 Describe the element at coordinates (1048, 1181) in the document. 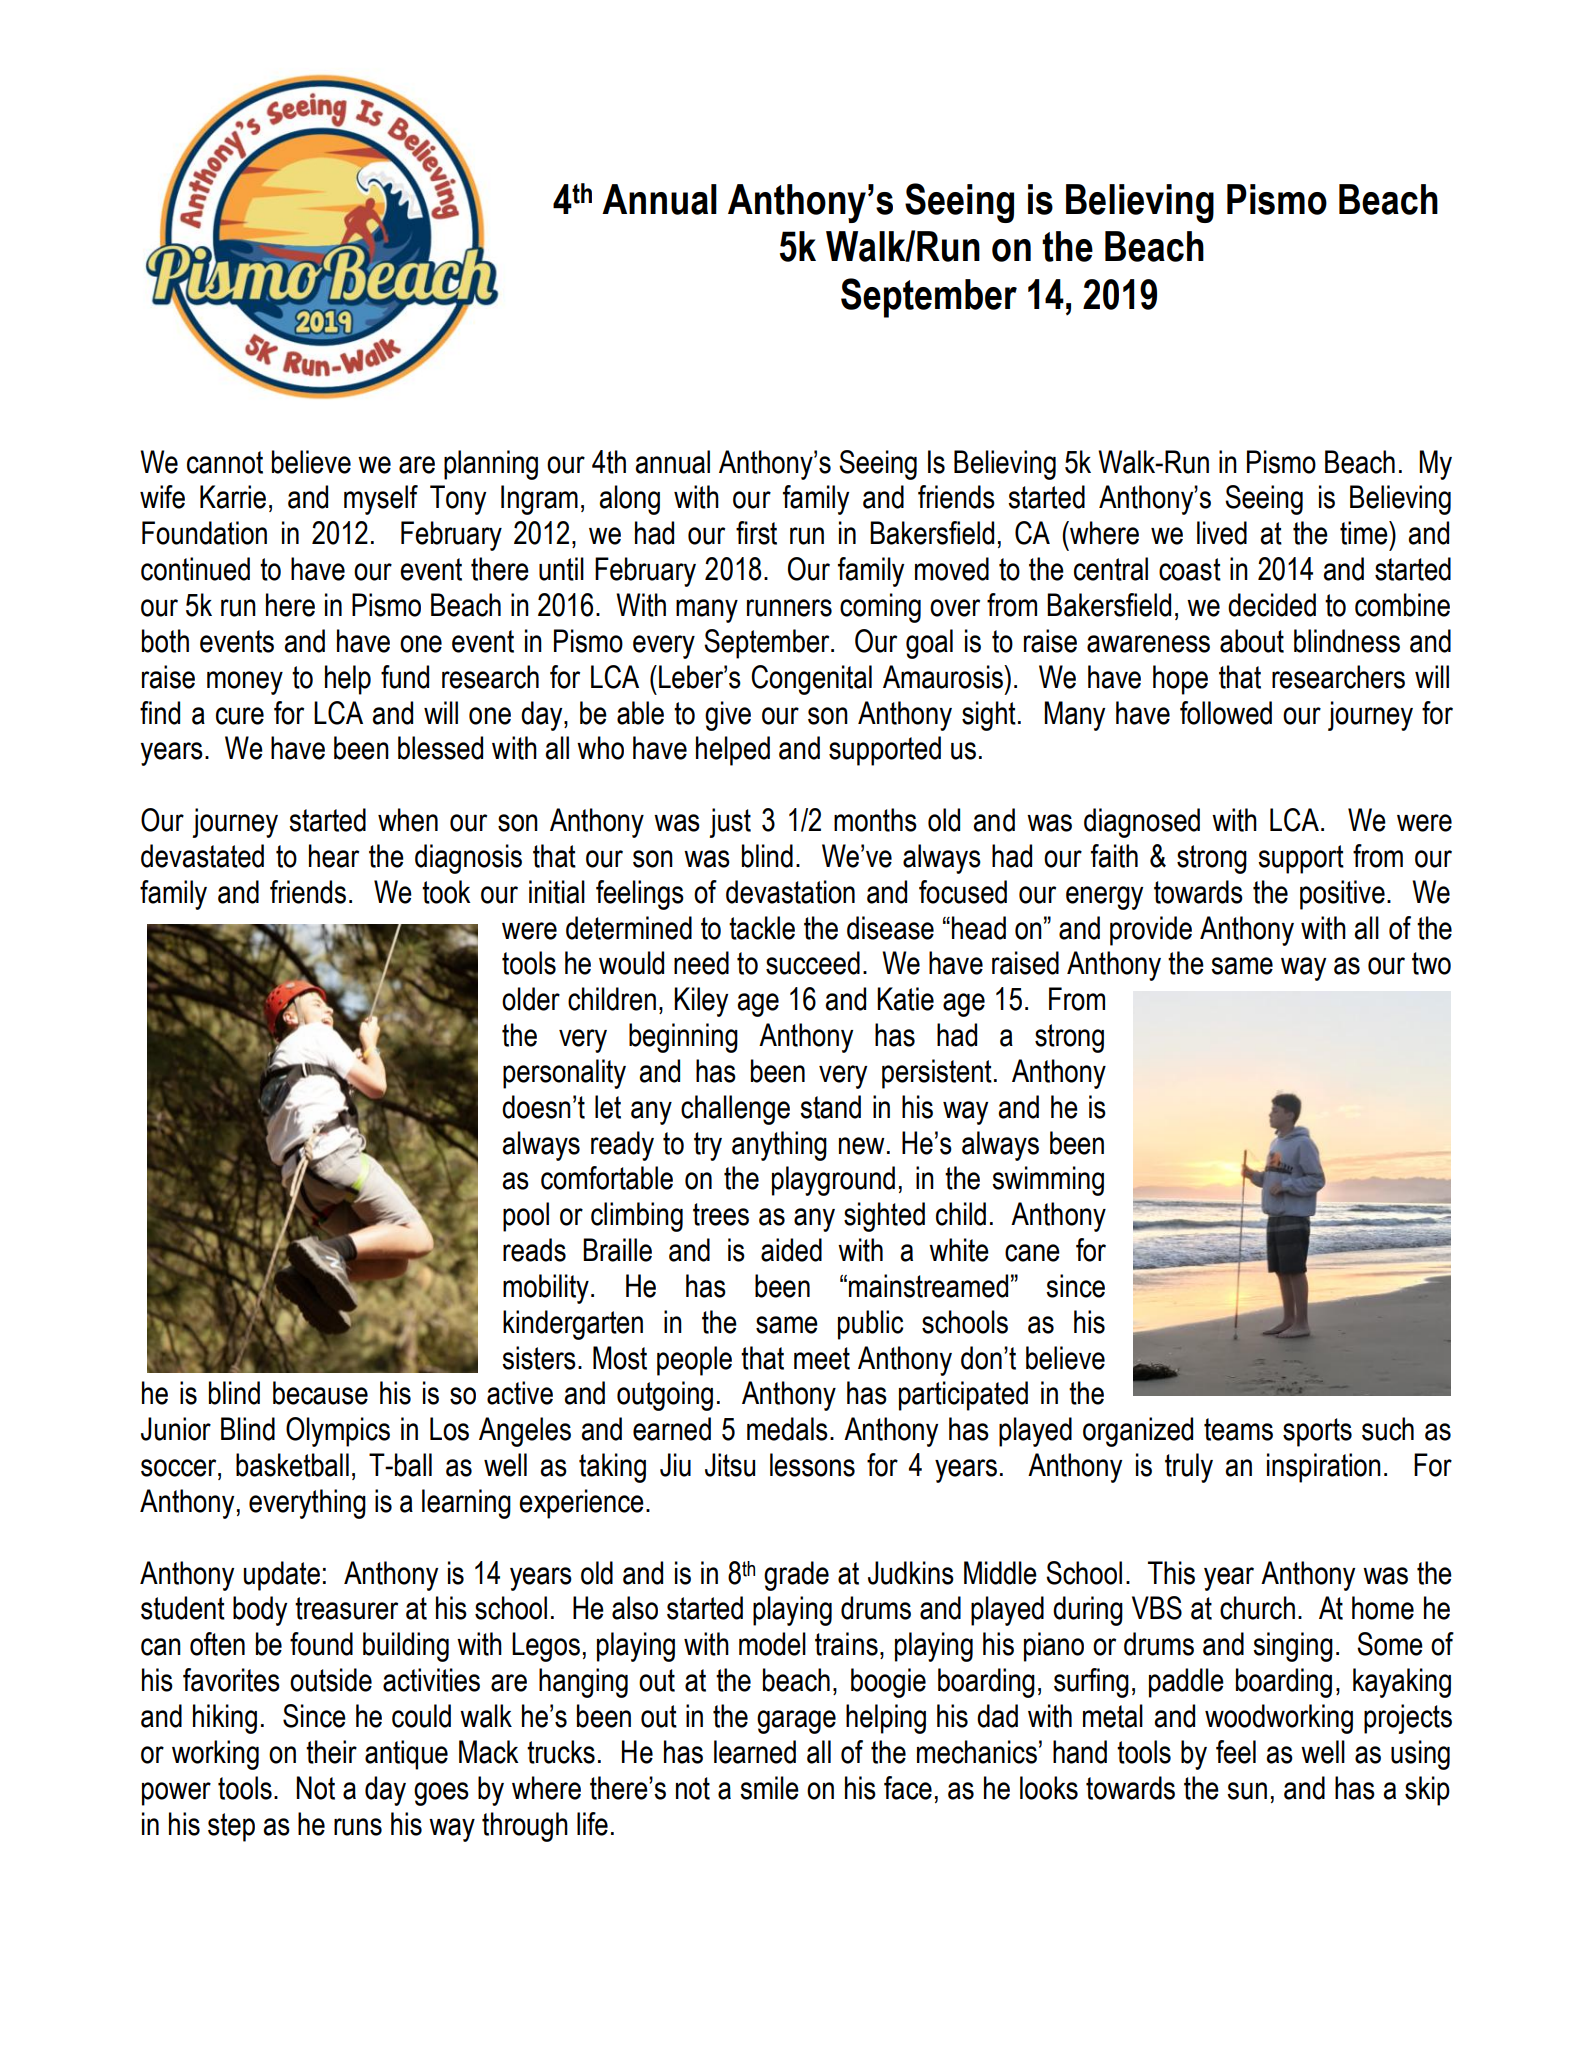

I see `swimming` at that location.
